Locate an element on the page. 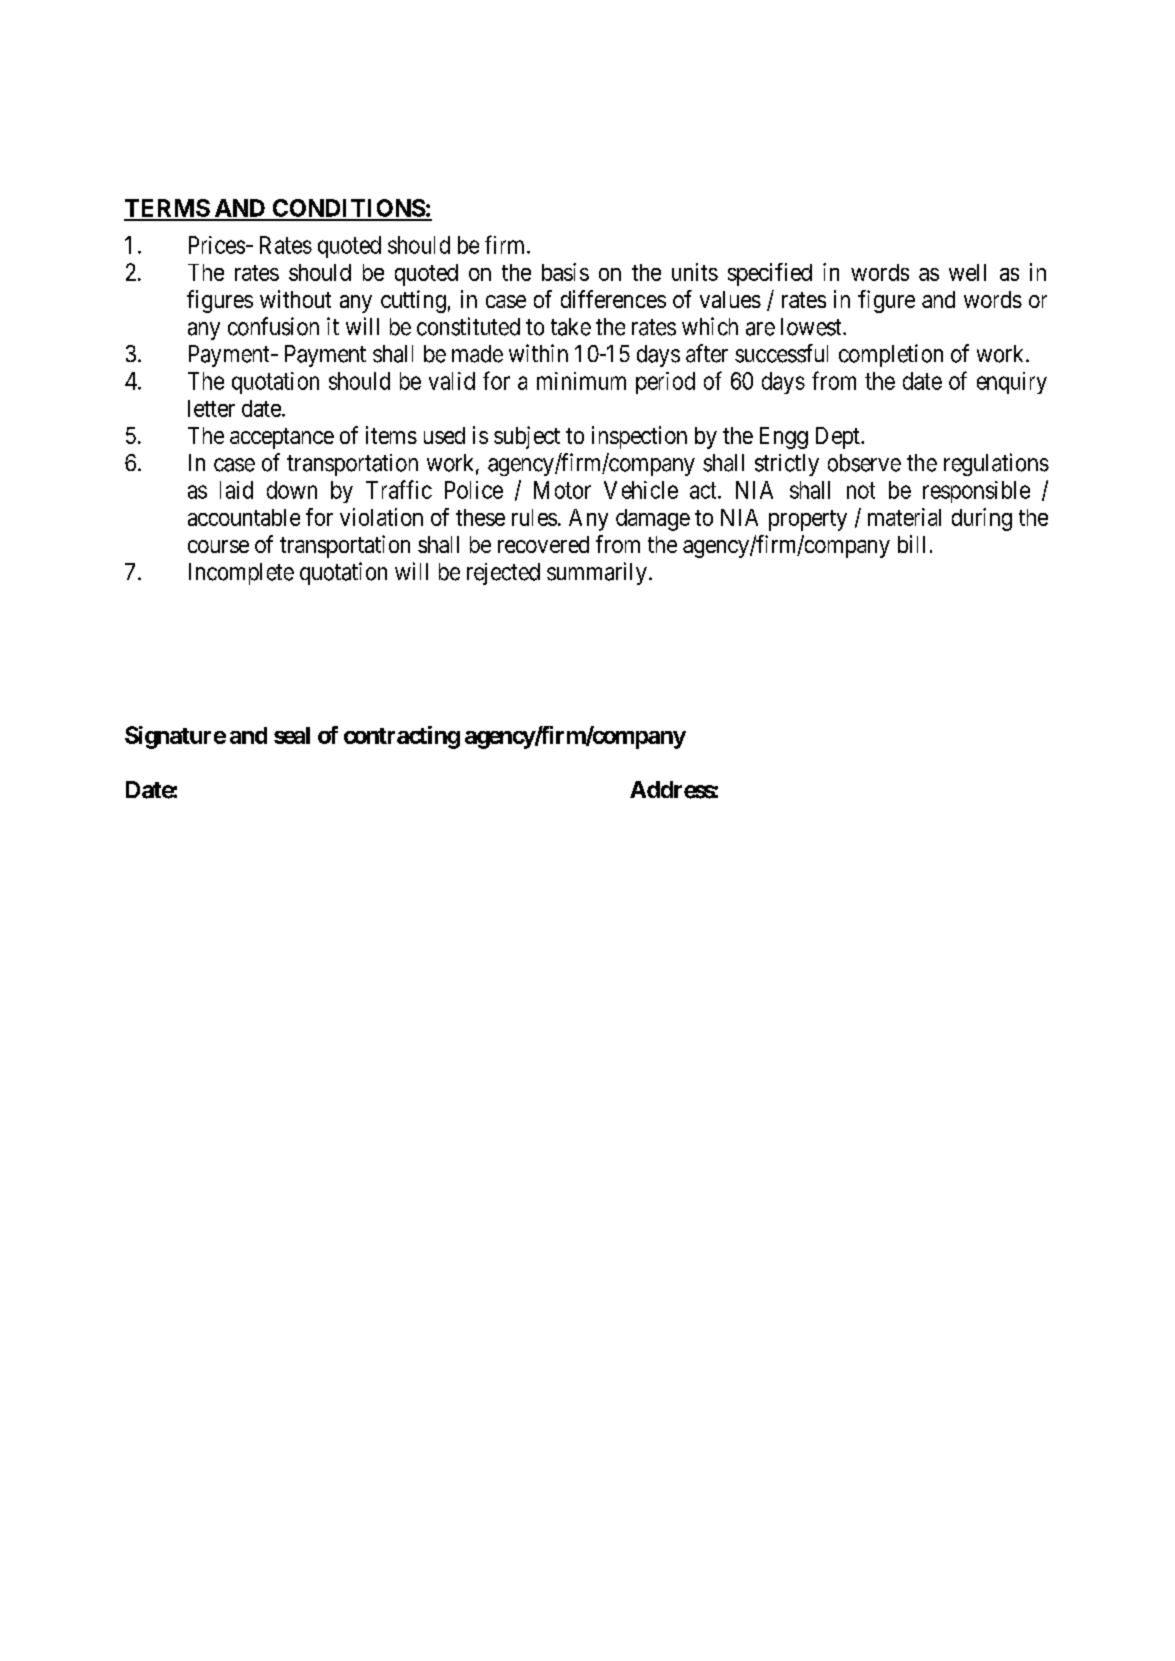 The height and width of the page is (1661, 1175). well is located at coordinates (967, 272).
